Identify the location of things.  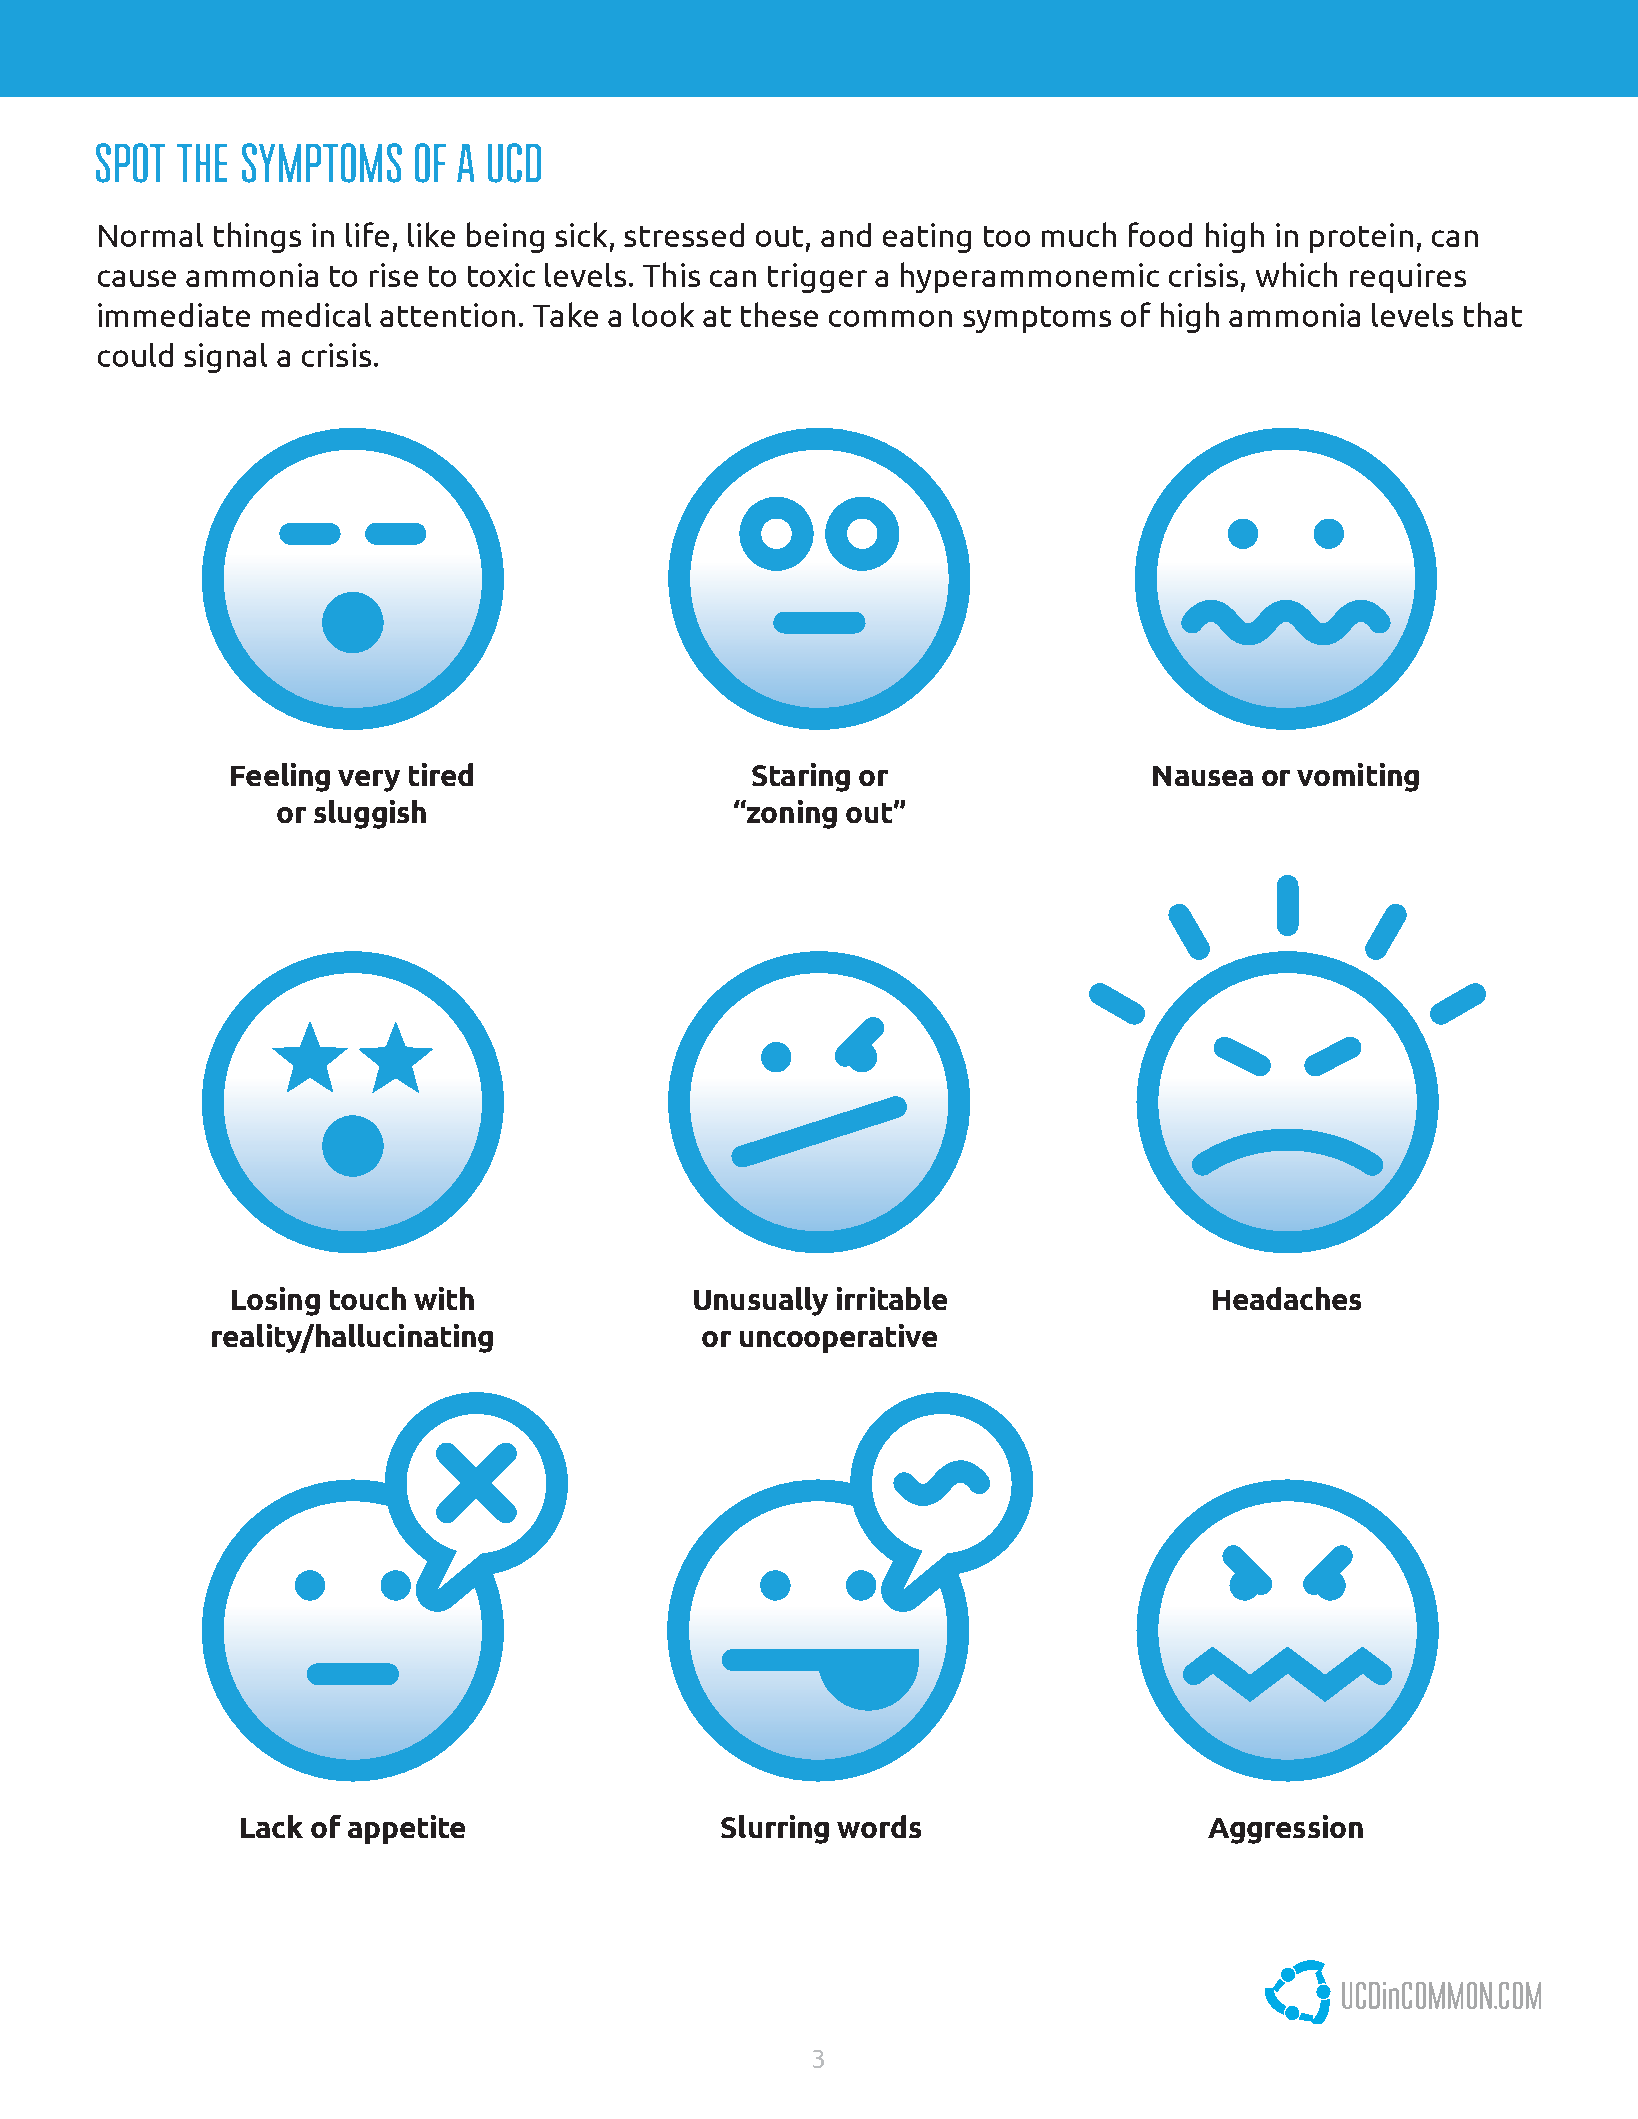
(257, 237).
